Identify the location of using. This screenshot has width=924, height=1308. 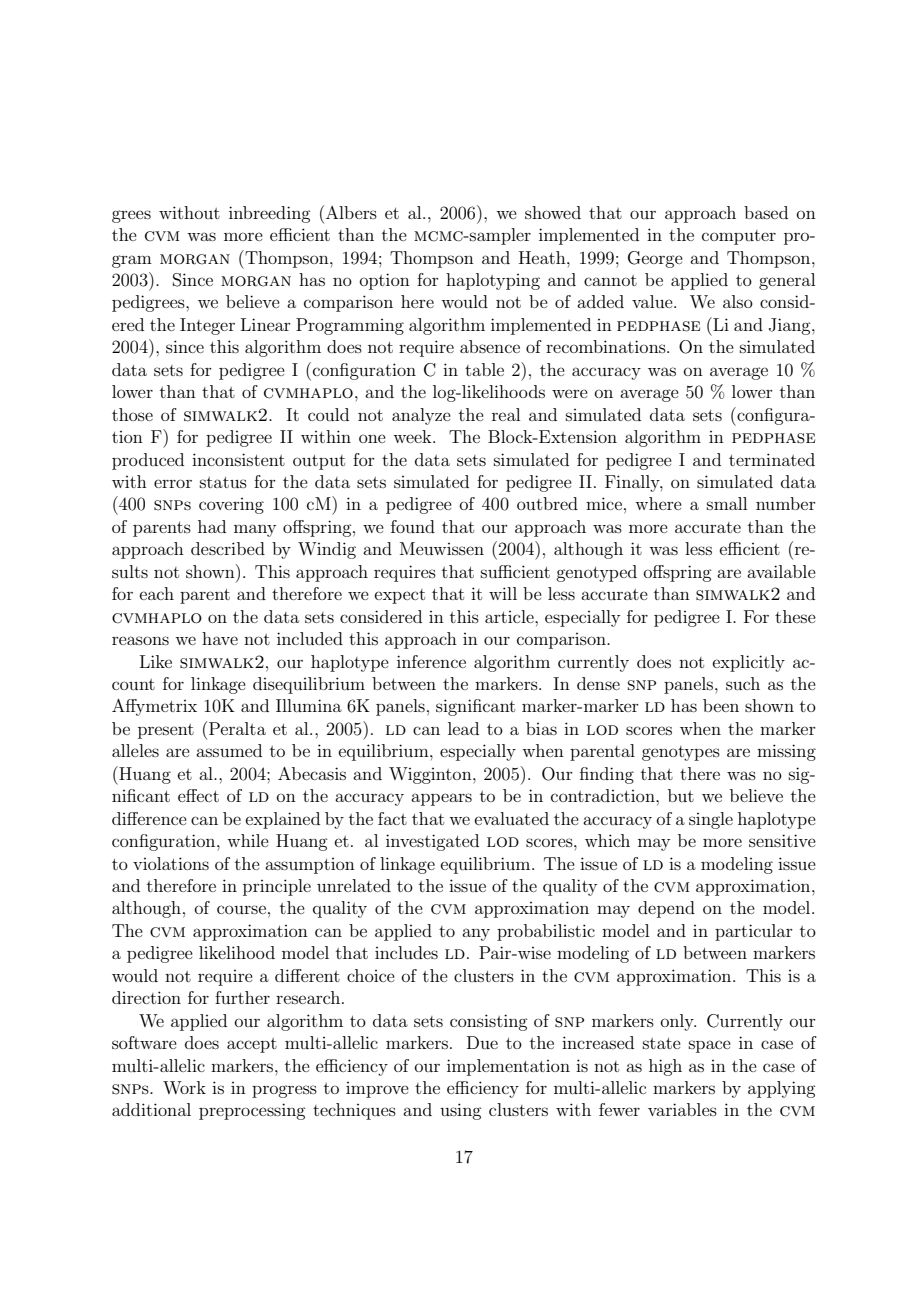
(460, 1111).
